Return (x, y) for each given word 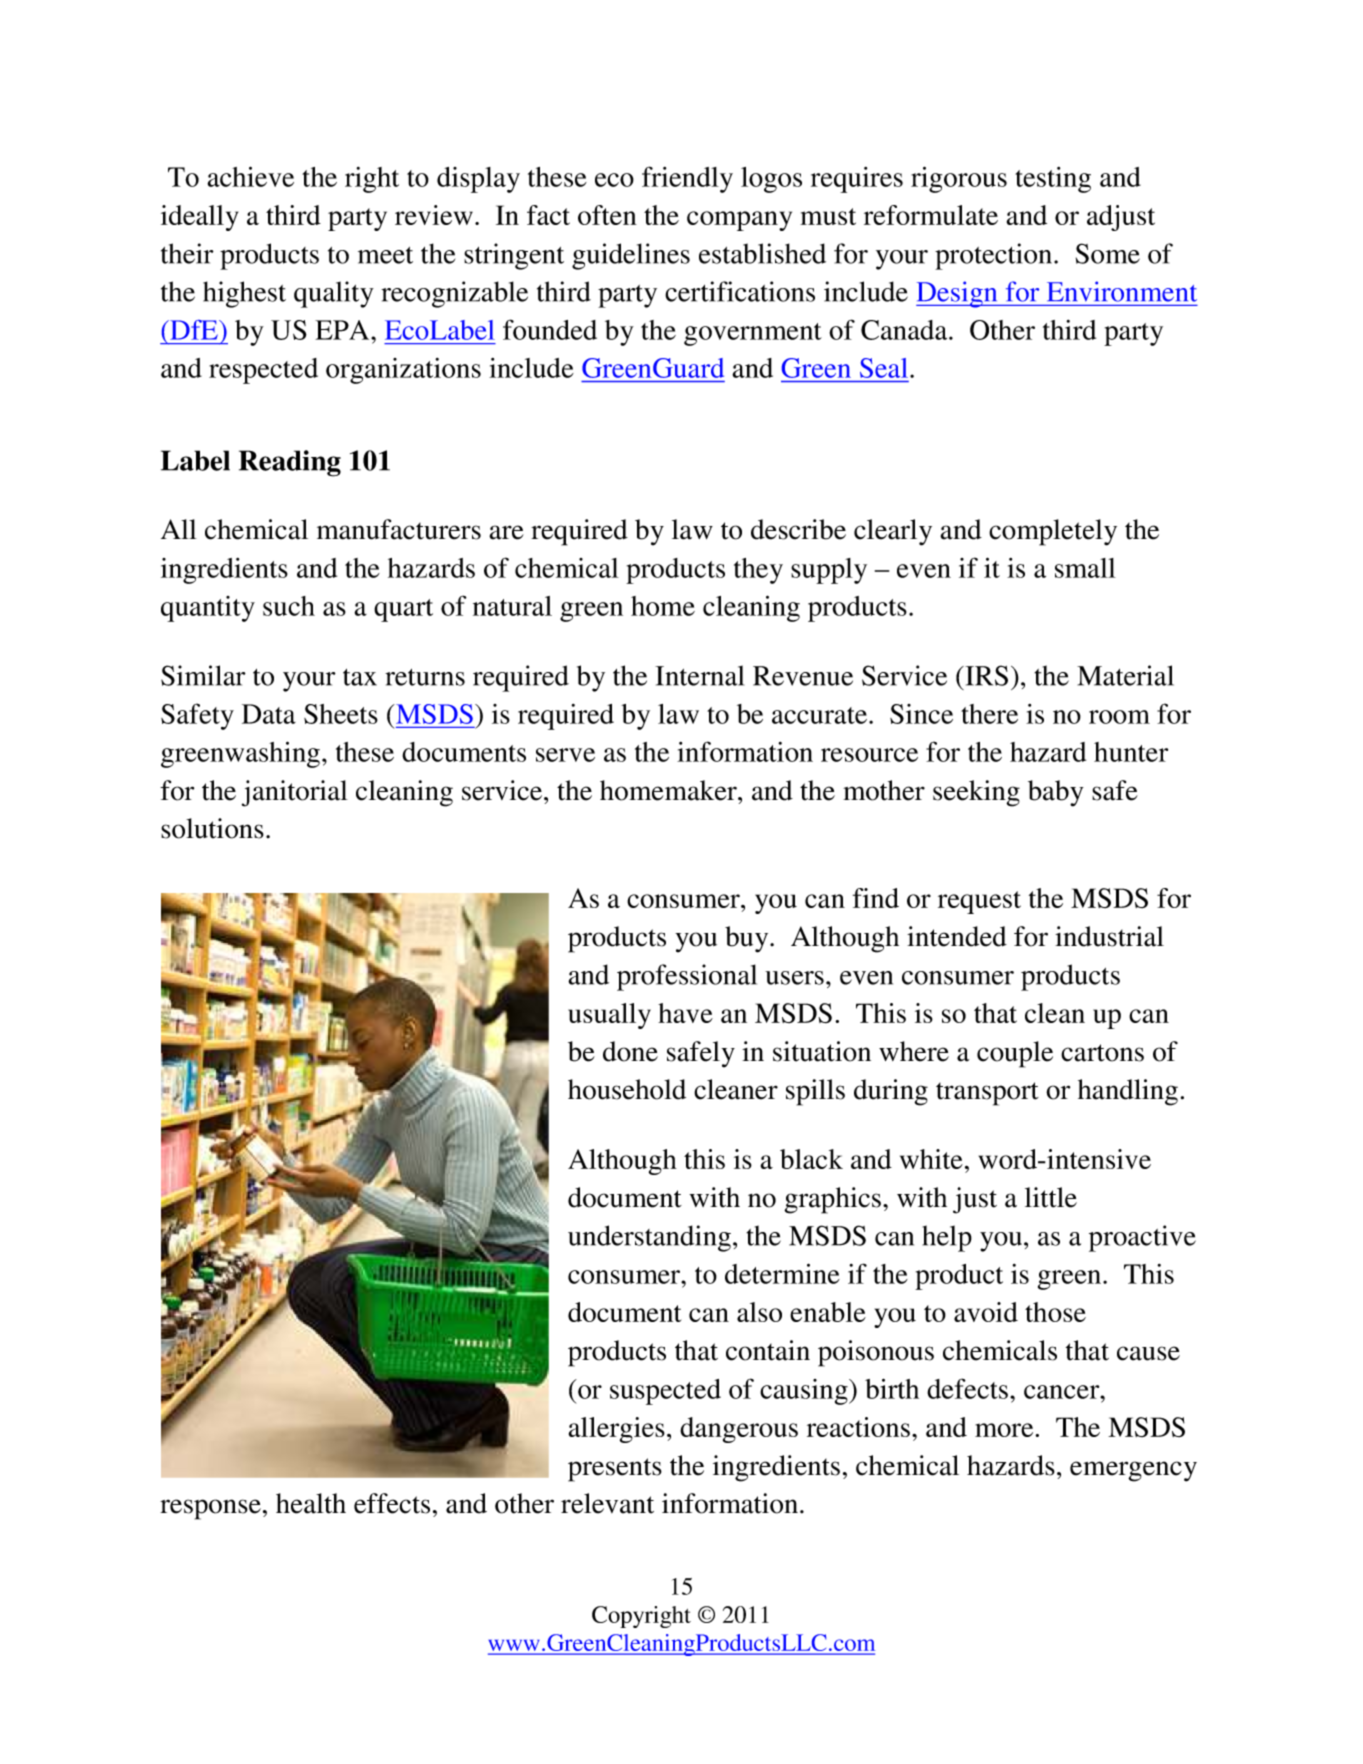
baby (1056, 793)
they (758, 571)
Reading (290, 463)
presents (615, 1470)
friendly (687, 179)
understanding (649, 1238)
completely (1053, 532)
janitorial (295, 793)
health (311, 1503)
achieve (250, 176)
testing (1053, 180)
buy (748, 939)
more (1005, 1430)
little (1051, 1197)
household (627, 1089)
